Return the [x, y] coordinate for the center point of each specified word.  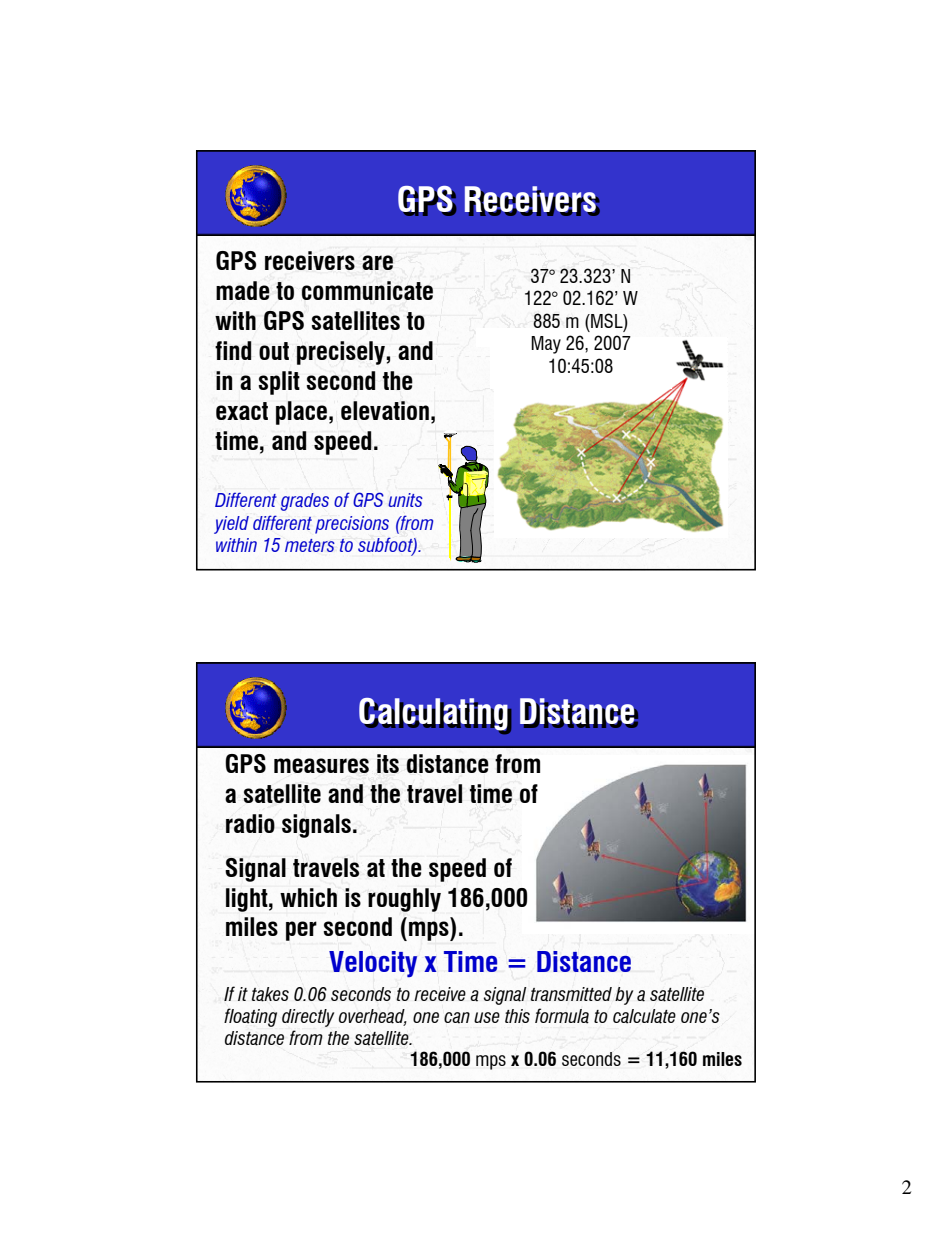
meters [310, 545]
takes [270, 994]
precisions [352, 525]
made [243, 290]
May [546, 345]
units [405, 500]
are [377, 262]
